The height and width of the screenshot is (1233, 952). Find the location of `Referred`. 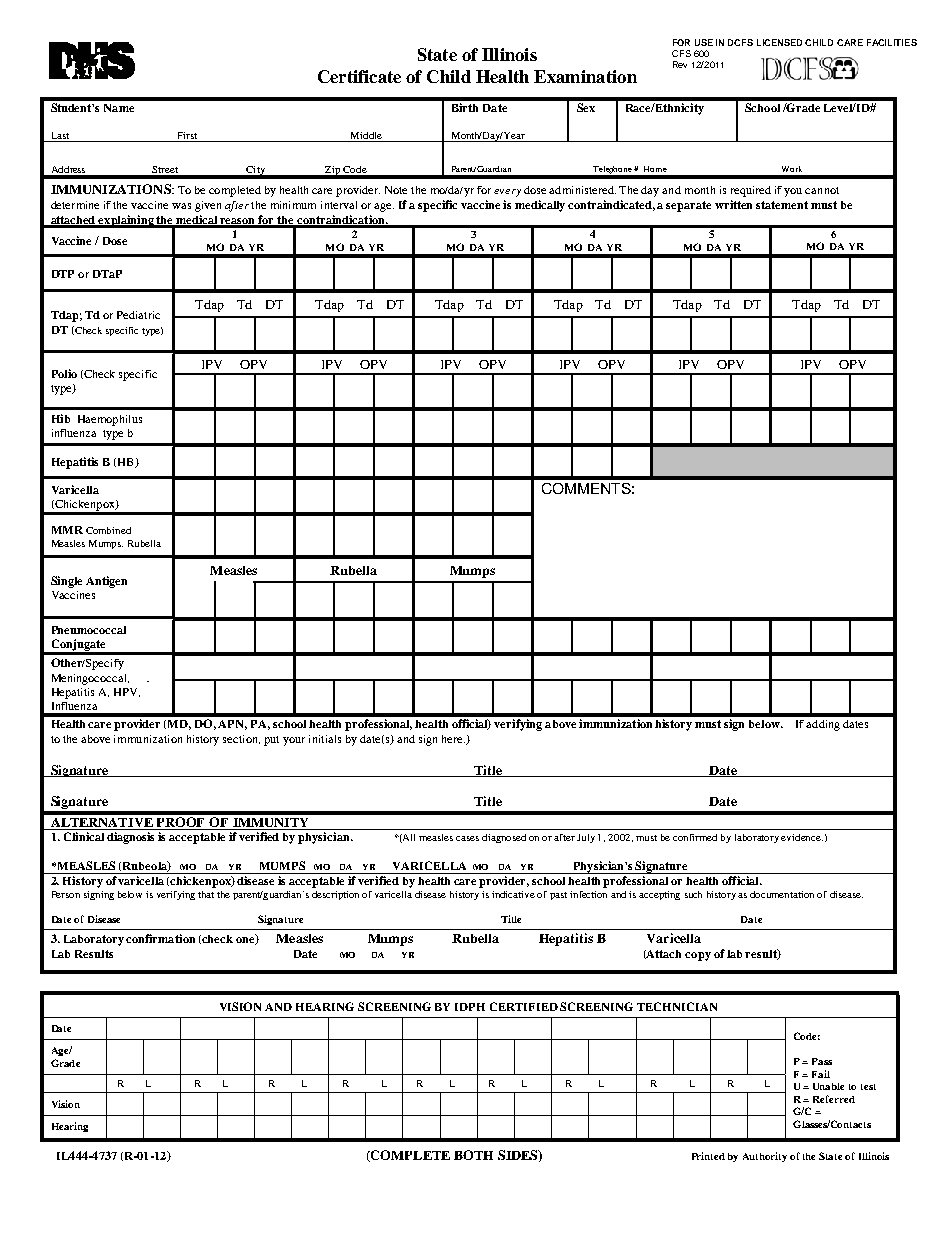

Referred is located at coordinates (834, 1099).
